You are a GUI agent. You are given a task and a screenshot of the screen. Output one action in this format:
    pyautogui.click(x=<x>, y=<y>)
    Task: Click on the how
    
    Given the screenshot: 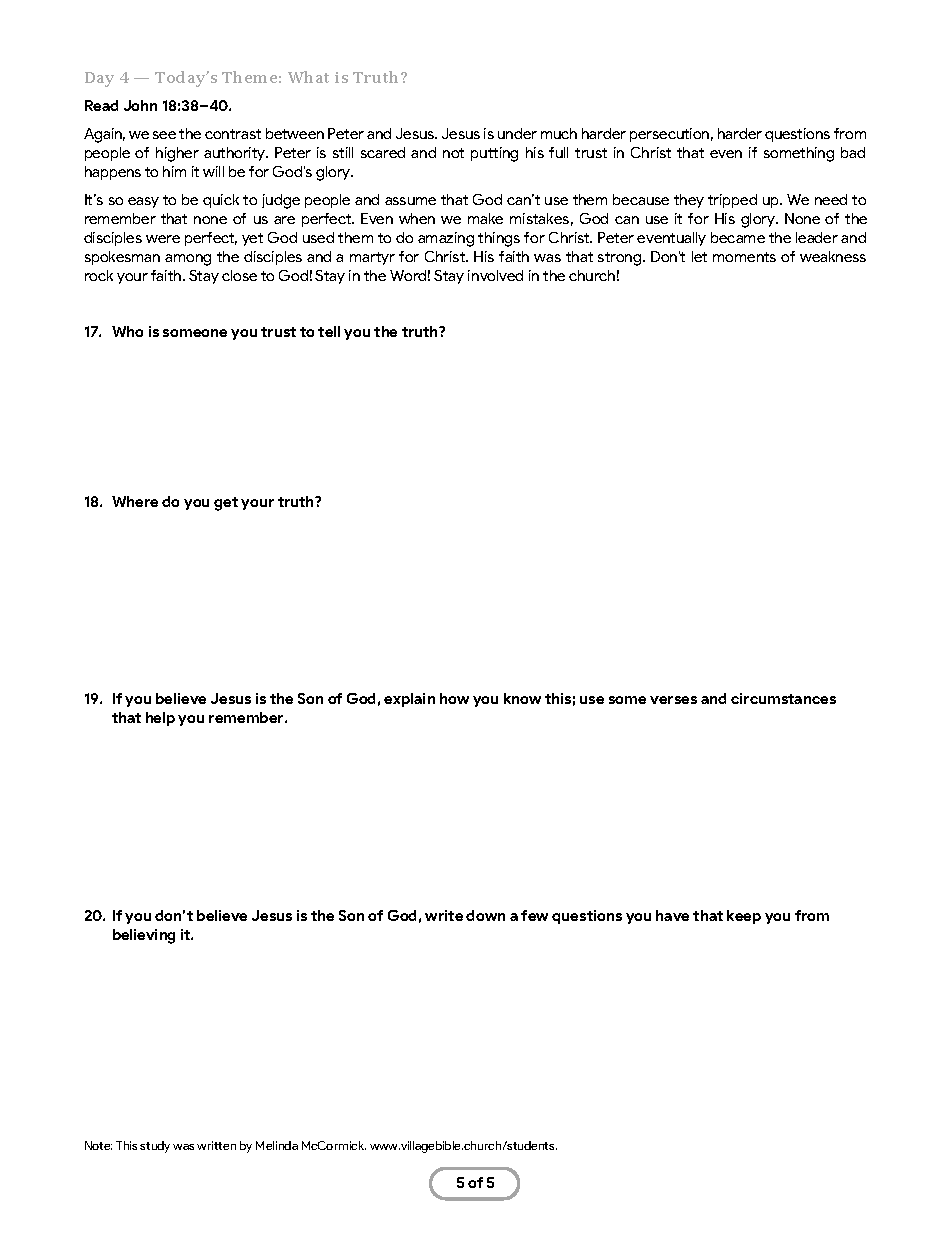 What is the action you would take?
    pyautogui.click(x=454, y=698)
